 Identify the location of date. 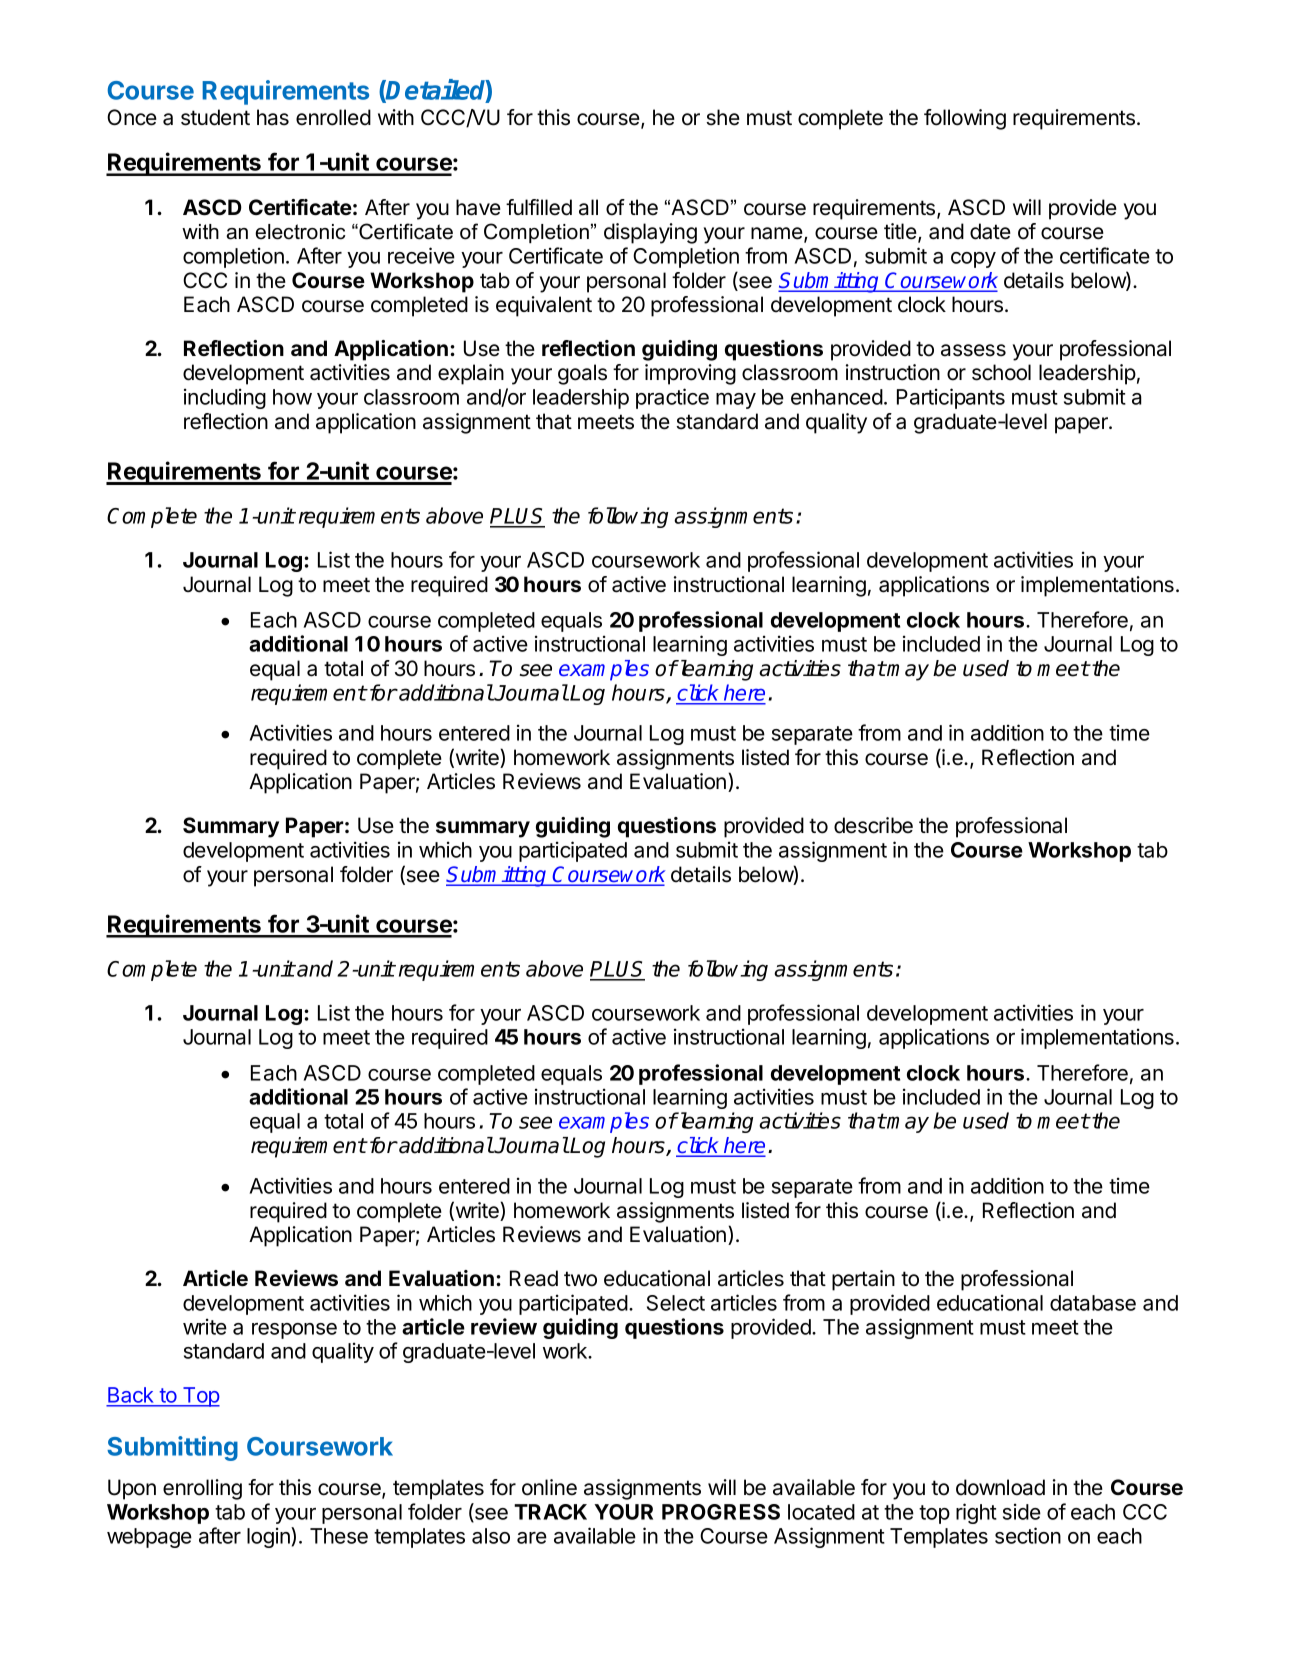
(990, 231).
